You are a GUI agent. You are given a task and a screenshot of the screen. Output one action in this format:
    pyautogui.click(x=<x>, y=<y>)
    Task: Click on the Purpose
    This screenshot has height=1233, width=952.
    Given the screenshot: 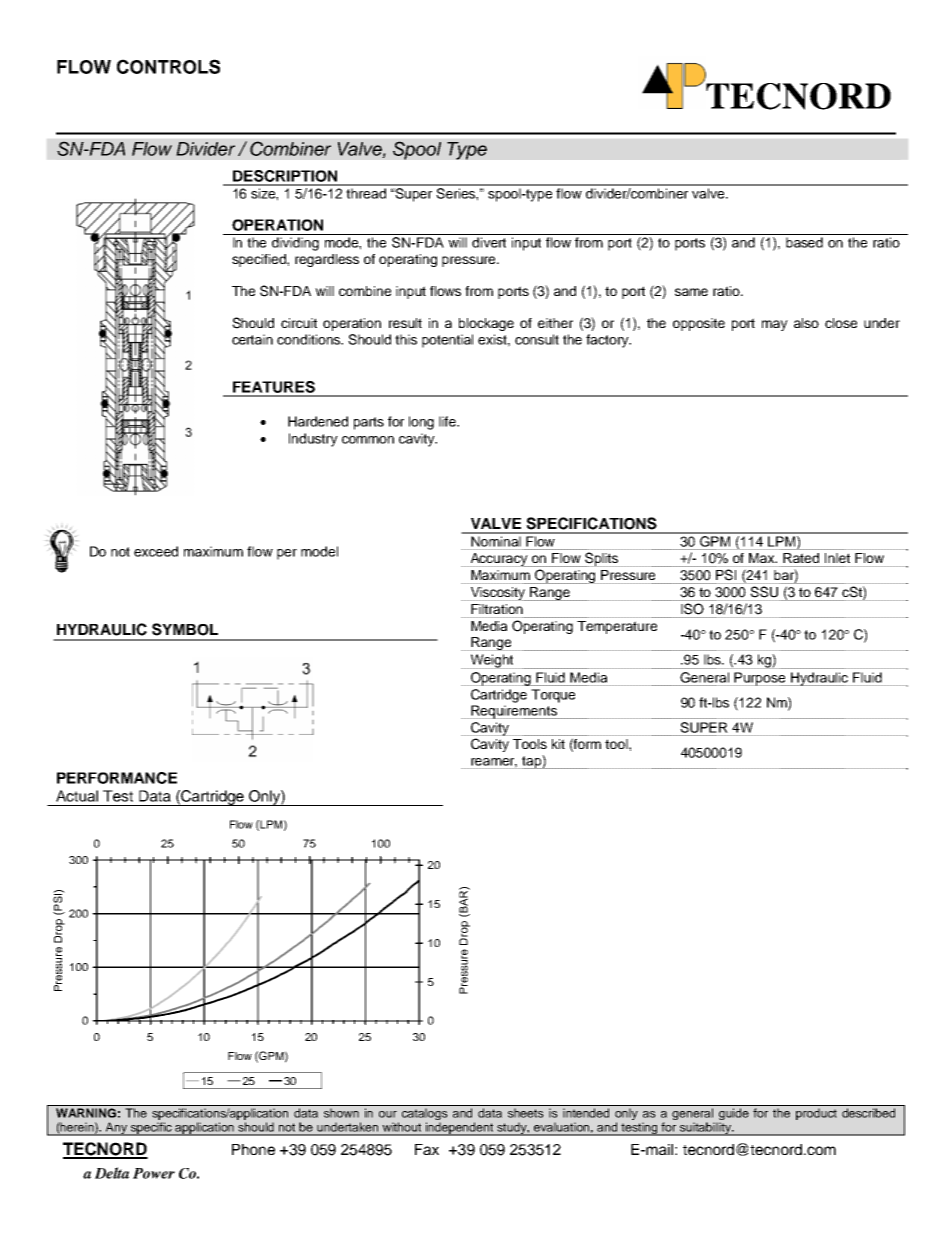 What is the action you would take?
    pyautogui.click(x=760, y=679)
